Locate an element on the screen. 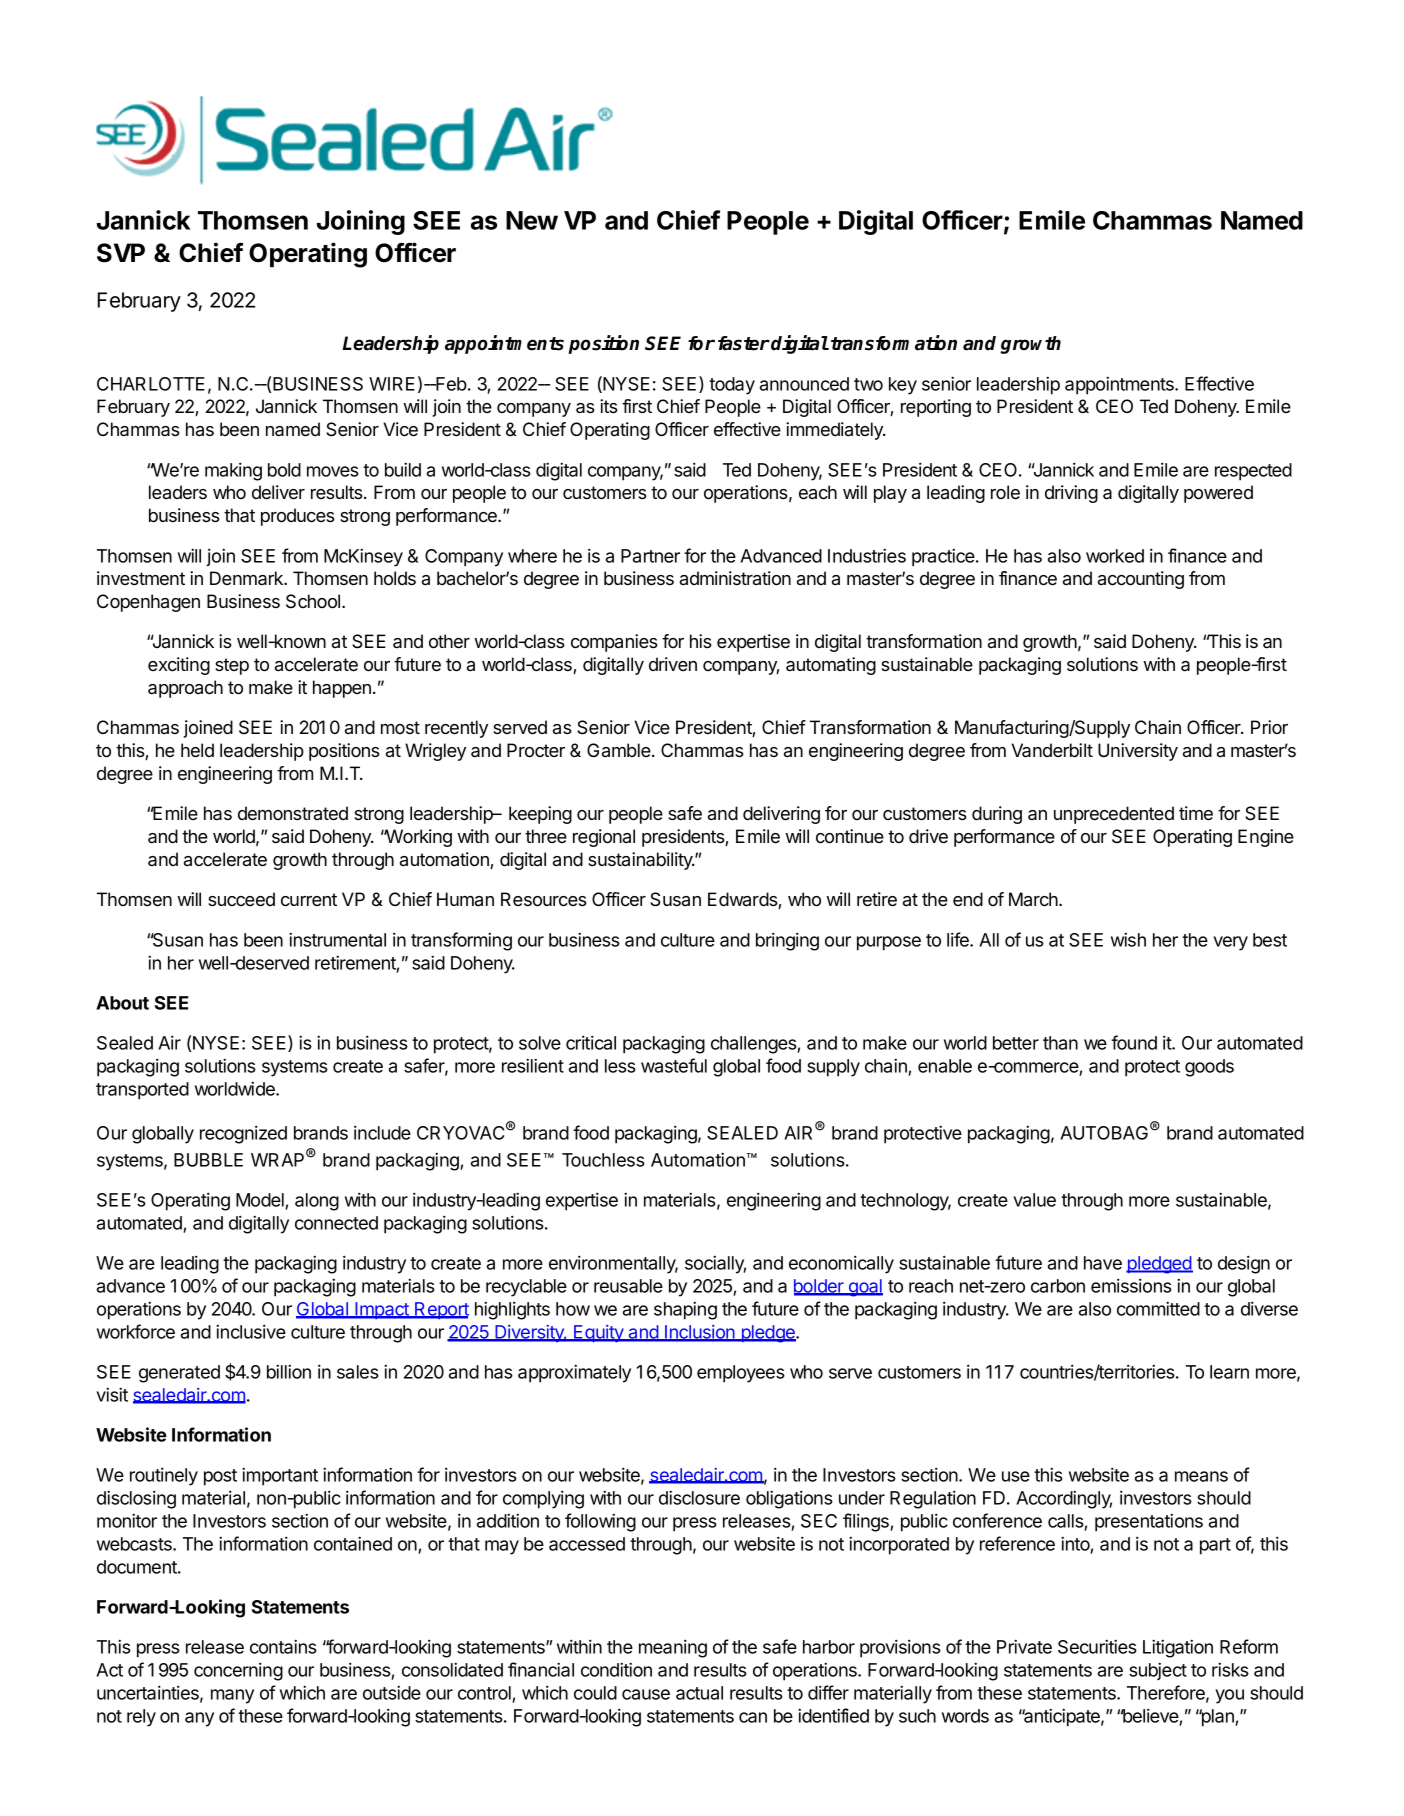 Image resolution: width=1404 pixels, height=1816 pixels. key is located at coordinates (903, 386).
